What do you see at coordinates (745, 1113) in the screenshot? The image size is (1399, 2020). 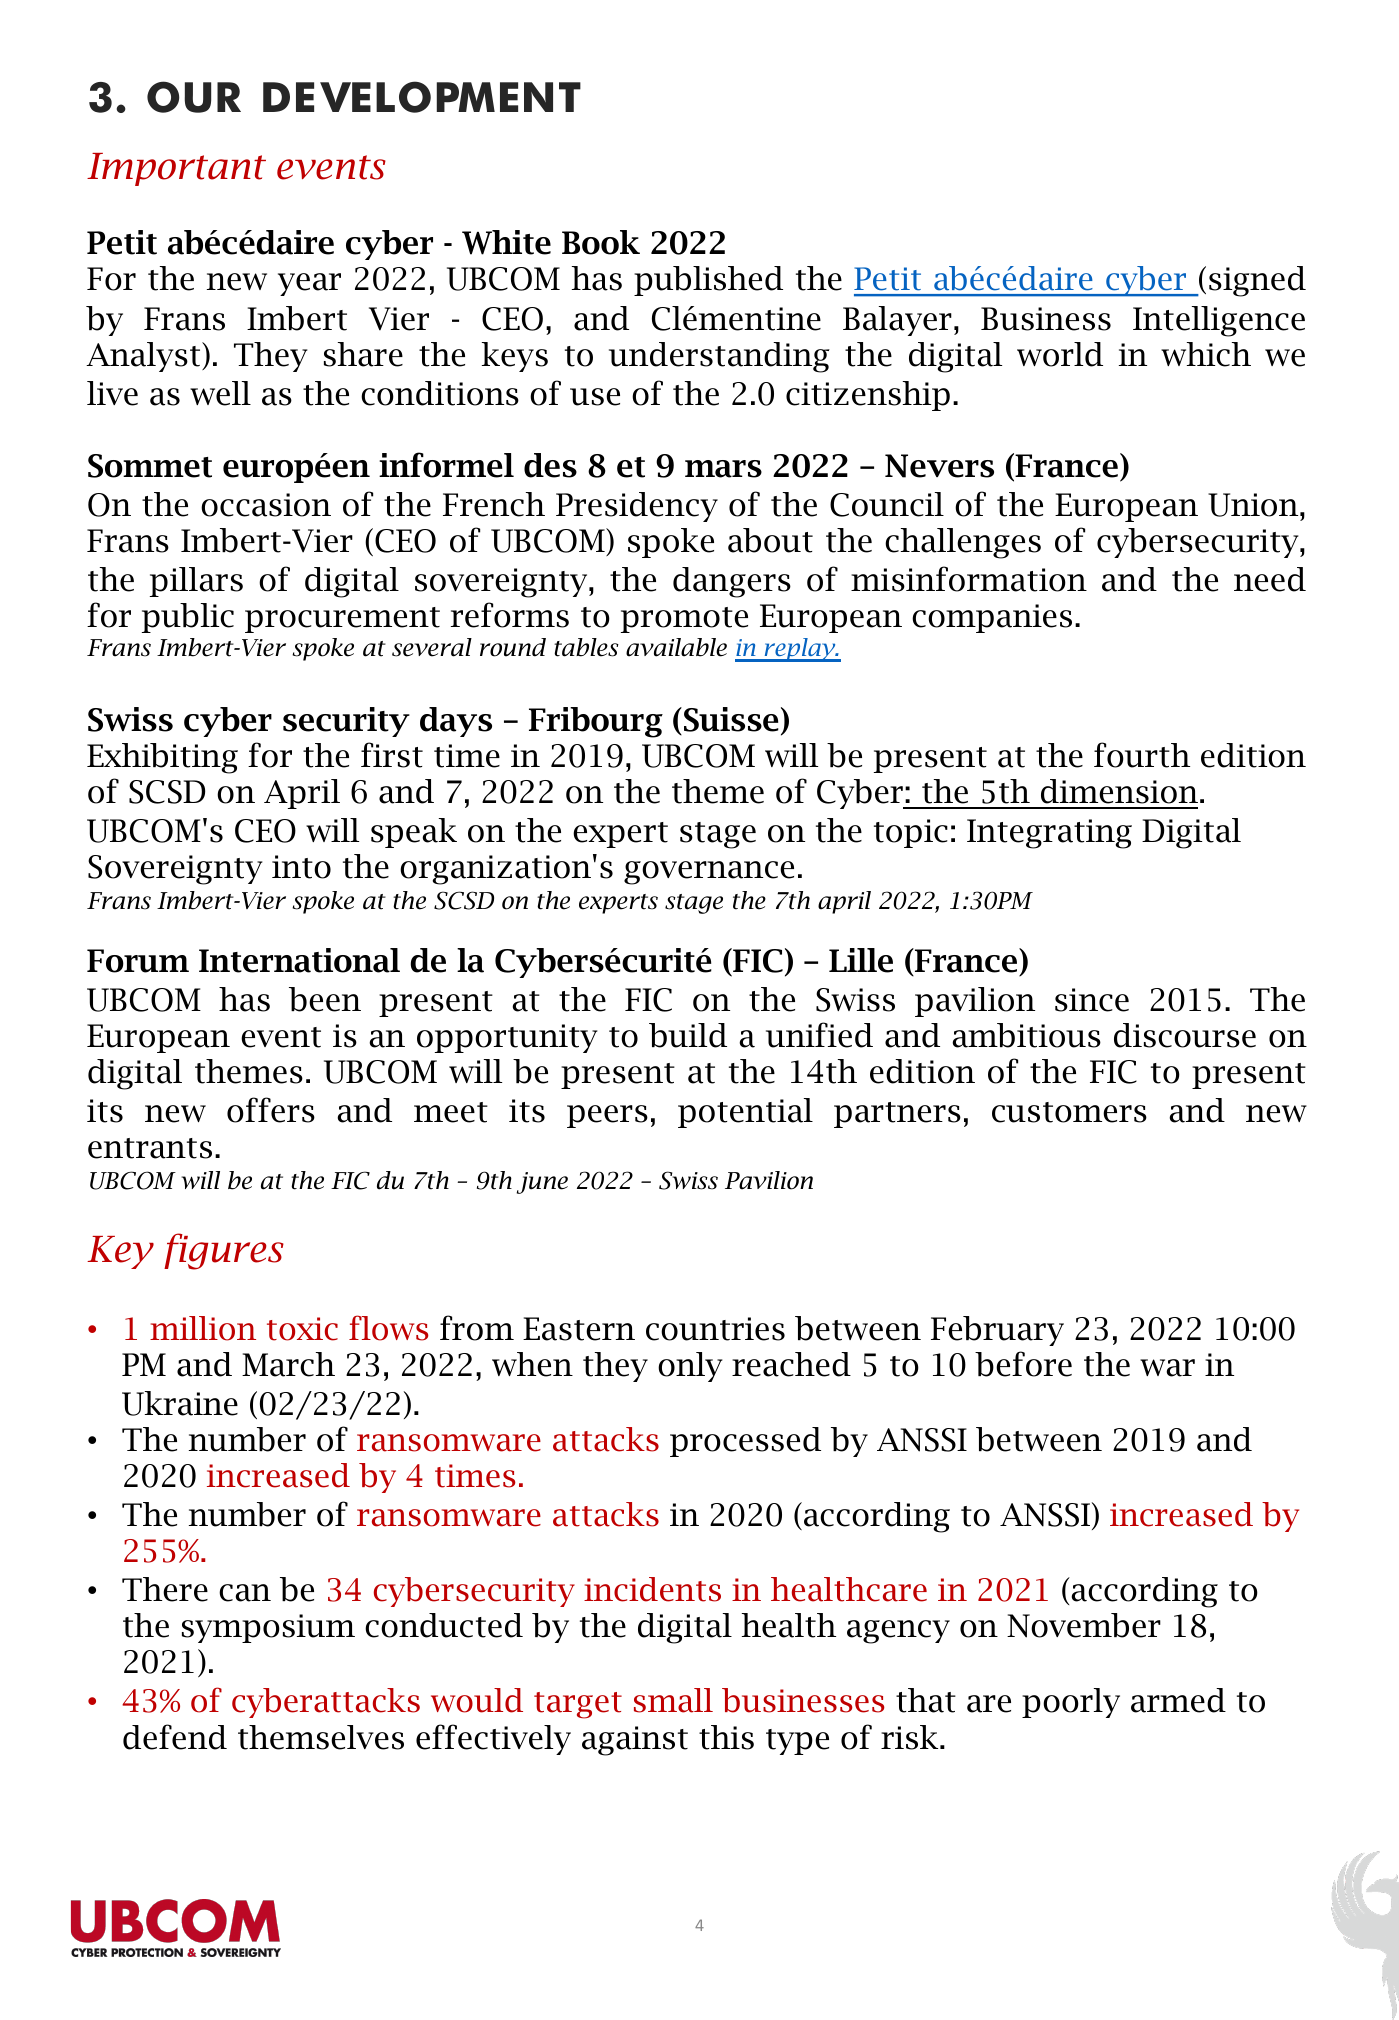 I see `potential` at bounding box center [745, 1113].
